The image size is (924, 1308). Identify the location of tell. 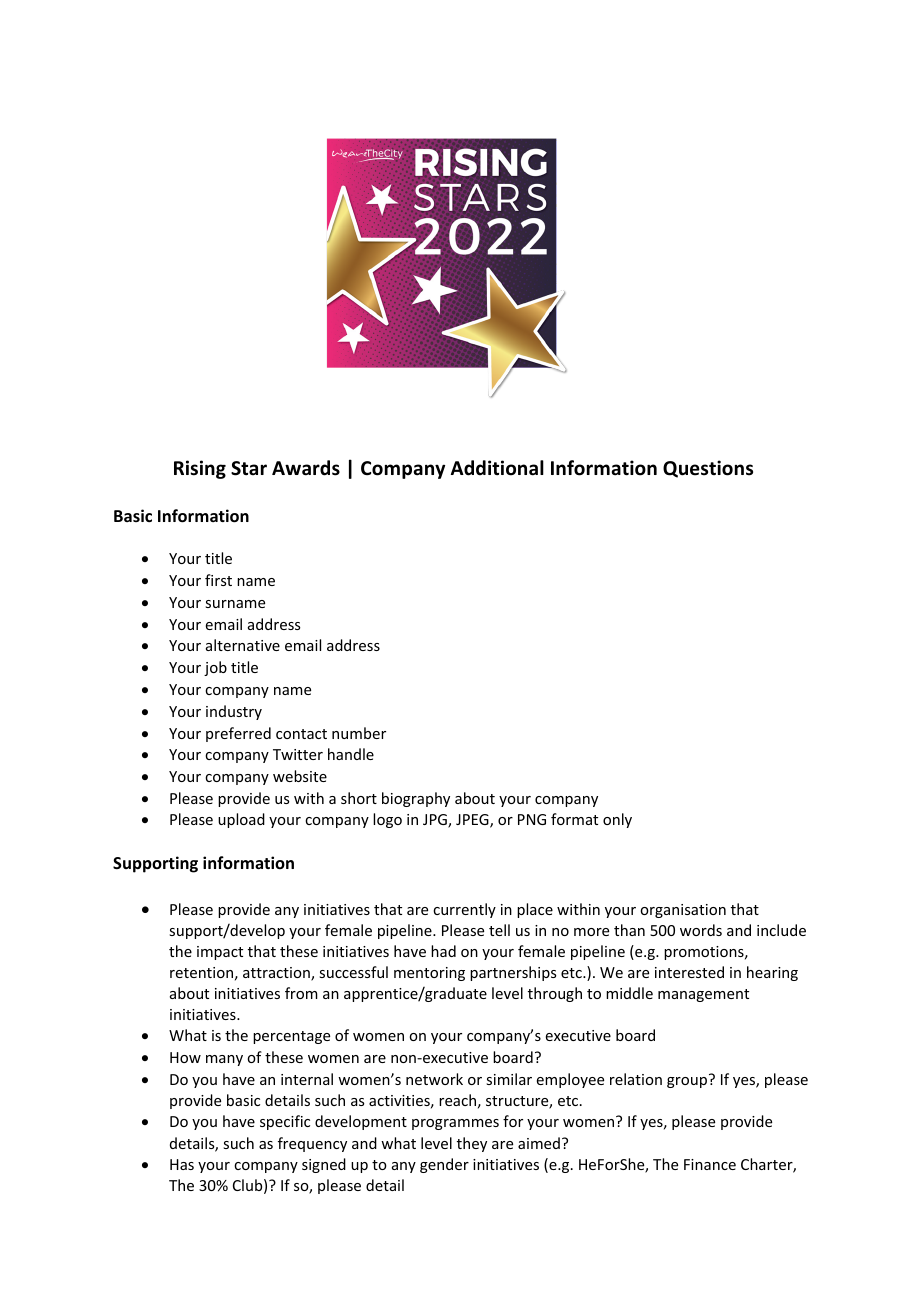
(499, 930).
